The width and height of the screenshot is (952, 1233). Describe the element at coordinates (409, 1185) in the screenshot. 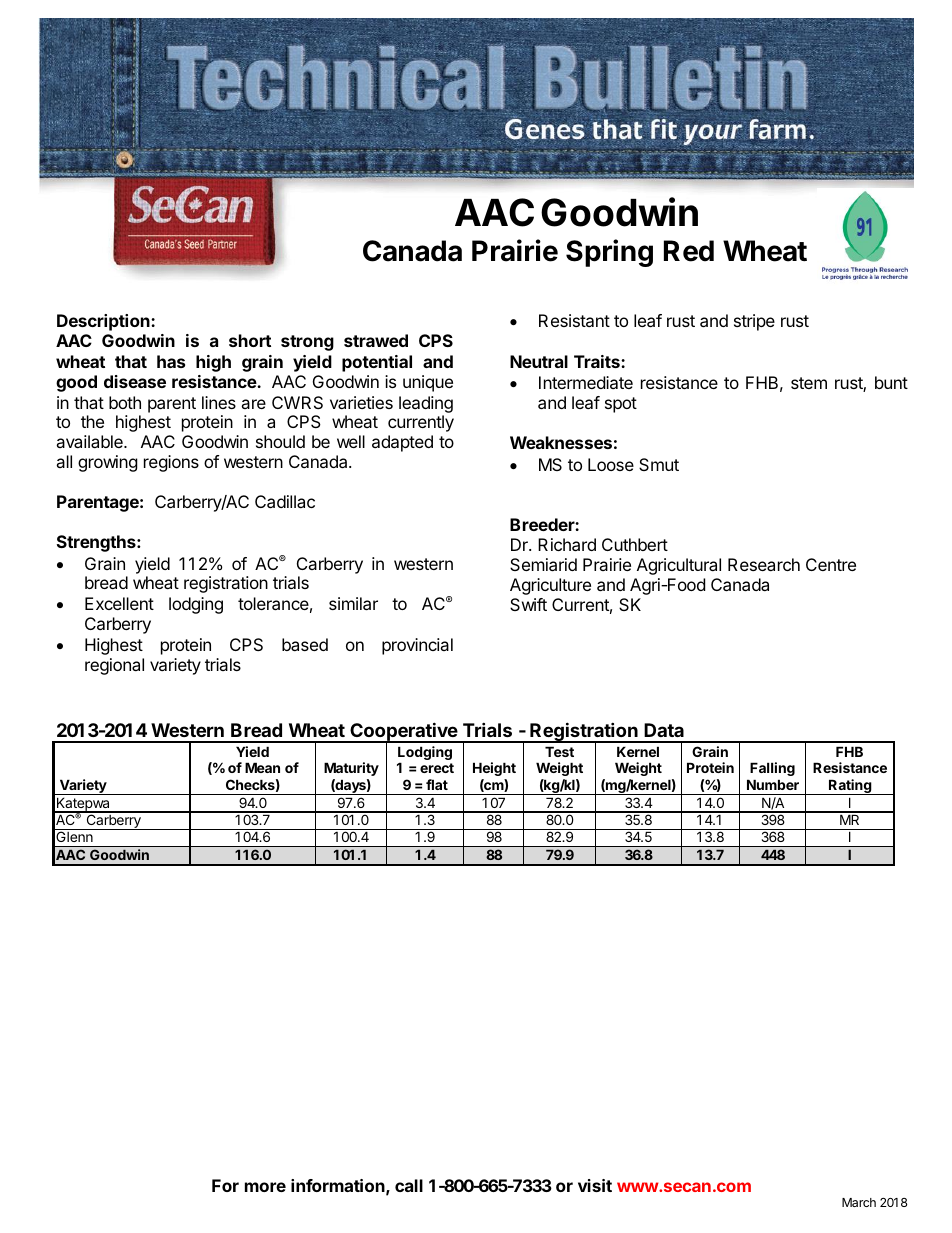

I see `call` at that location.
